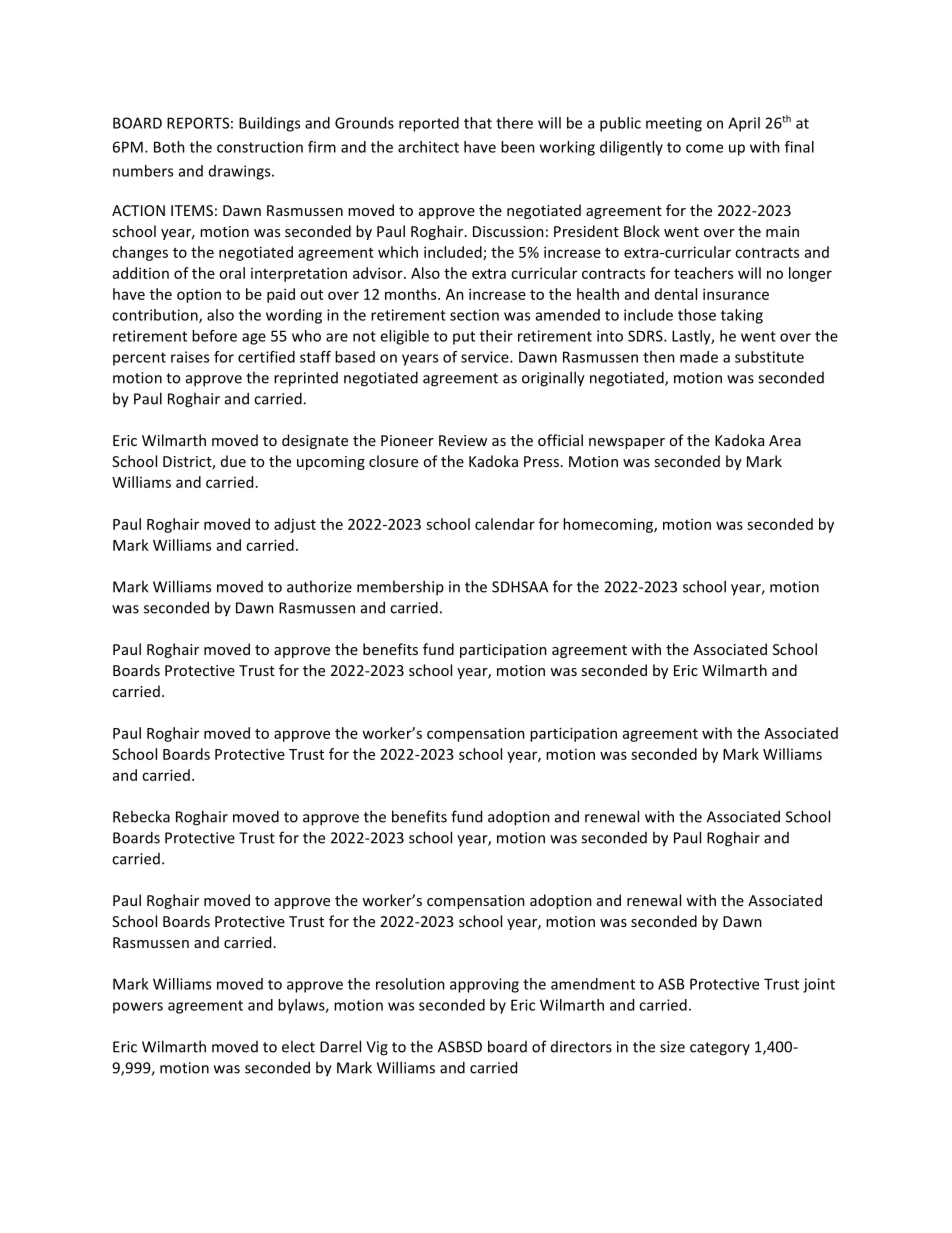  Describe the element at coordinates (785, 440) in the image. I see `Area` at that location.
